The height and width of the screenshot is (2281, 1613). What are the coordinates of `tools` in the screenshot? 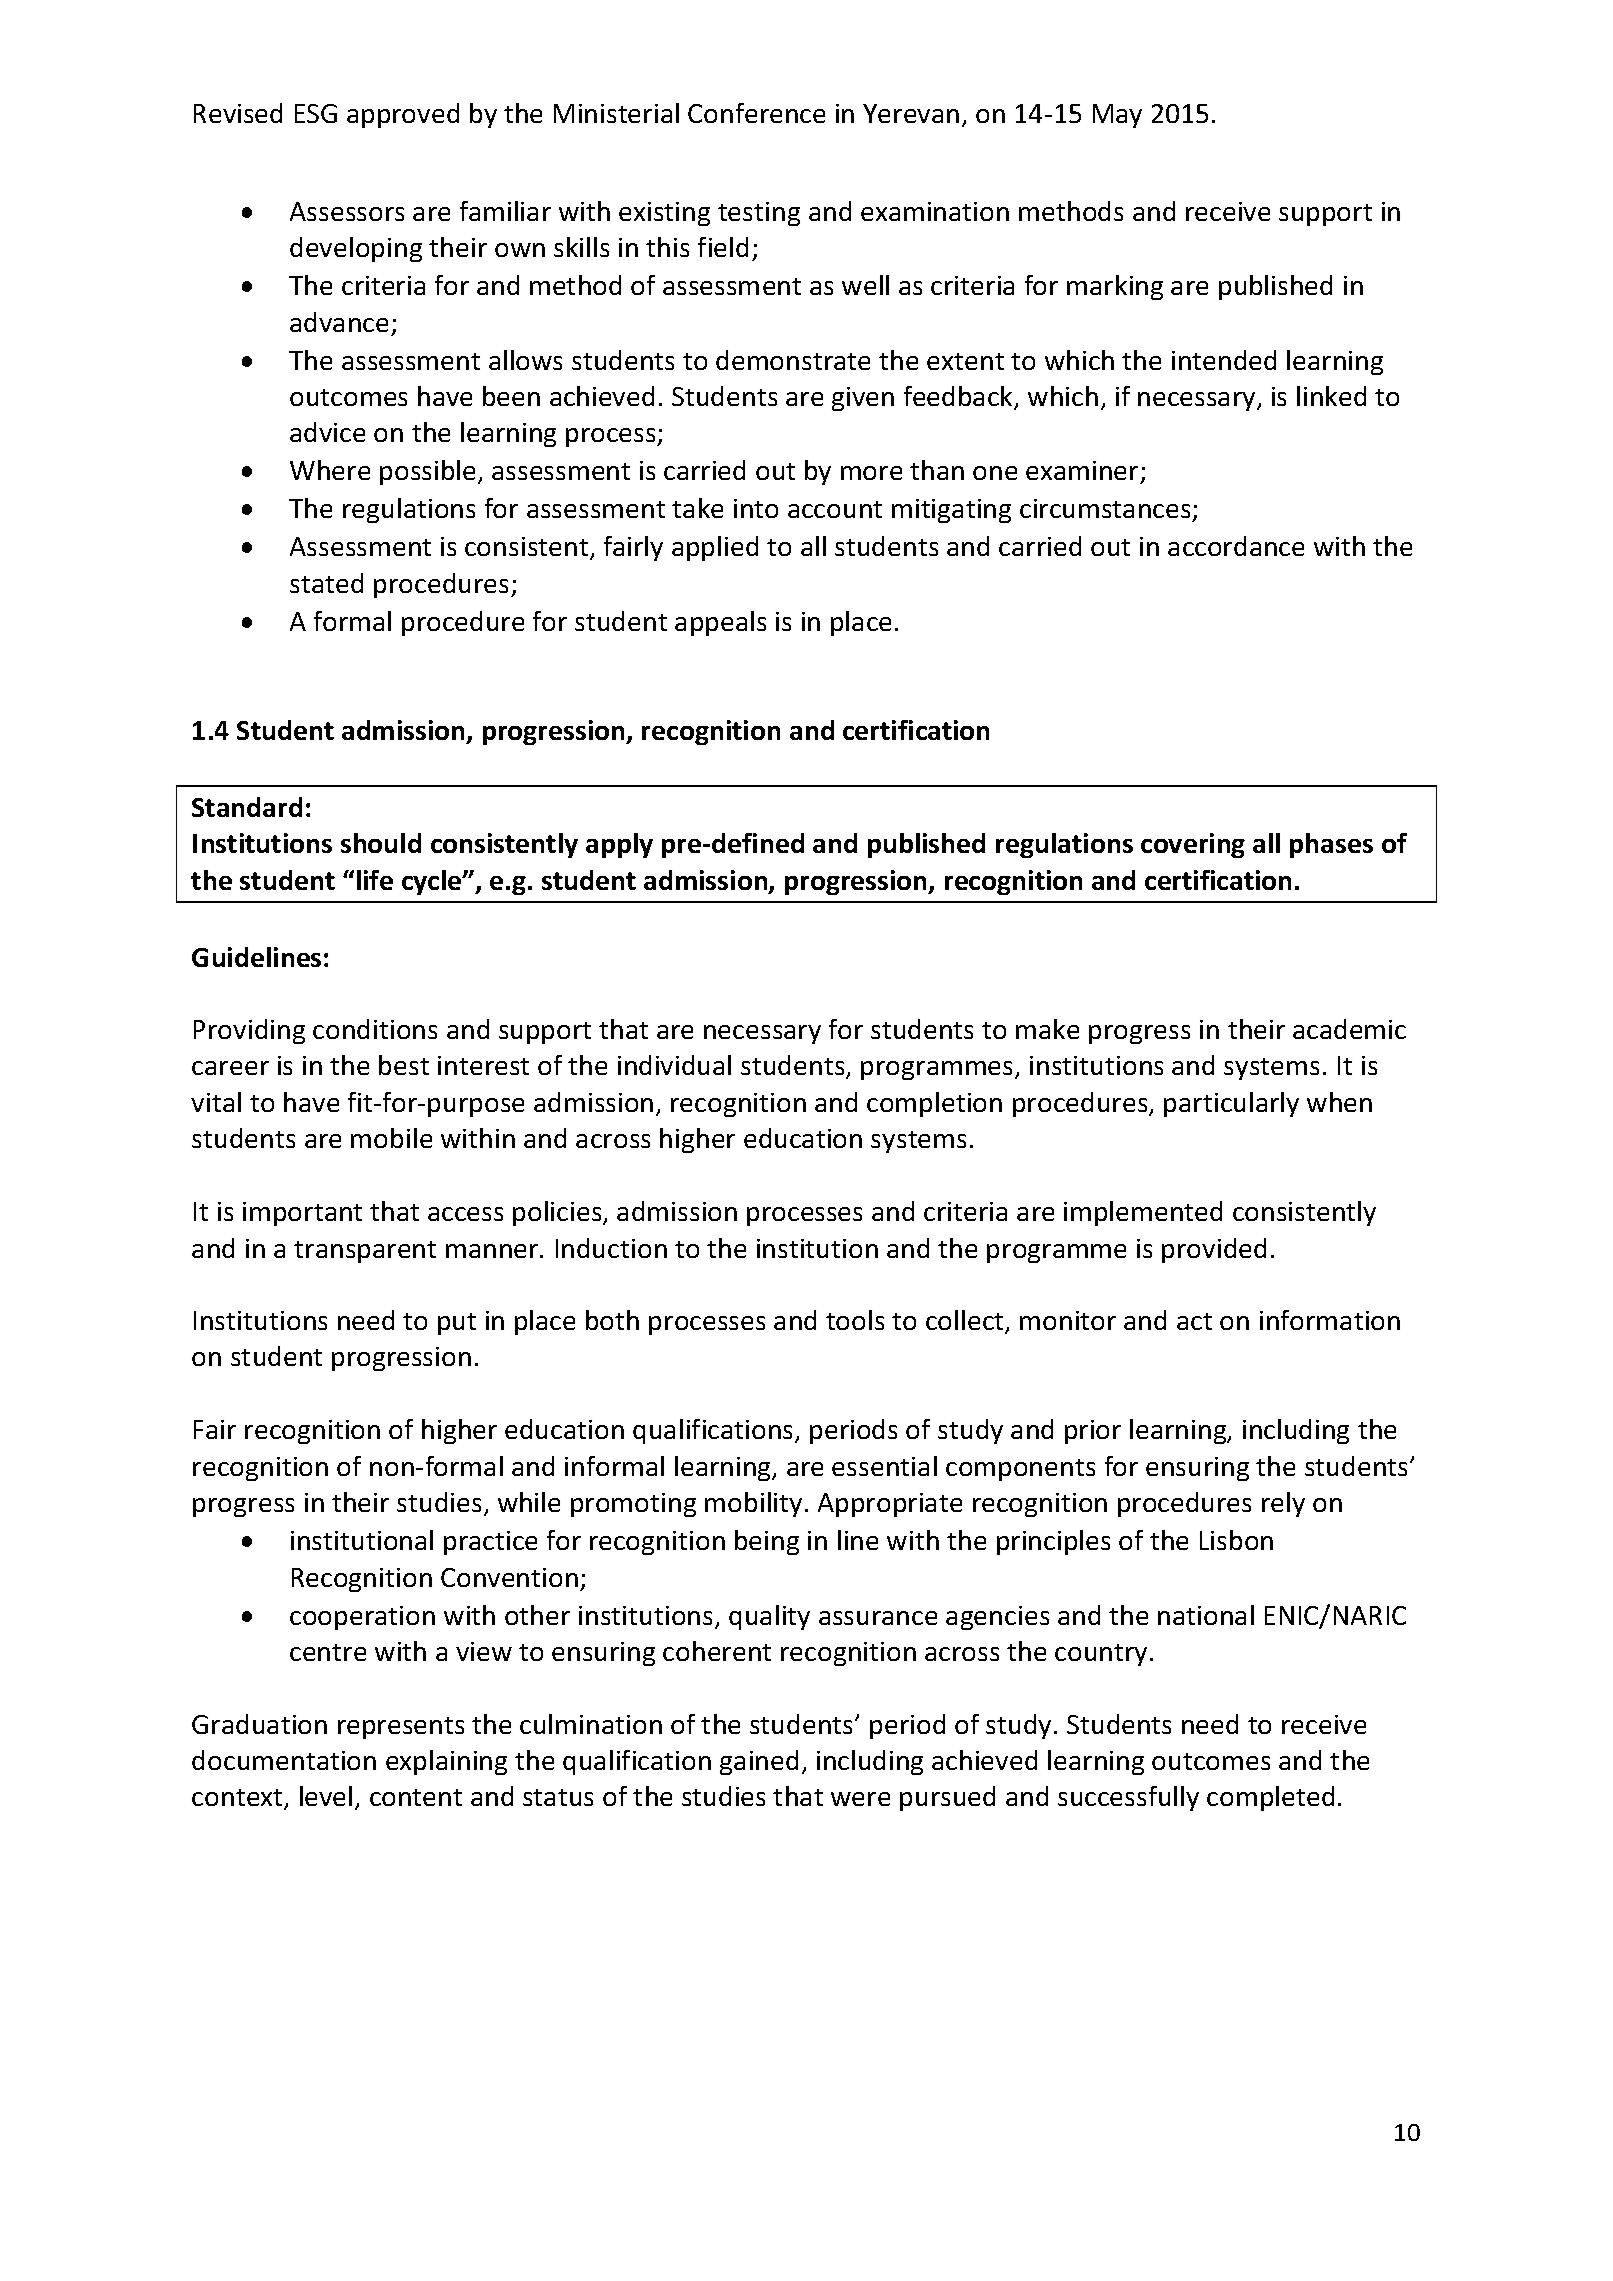 It's located at (855, 1320).
